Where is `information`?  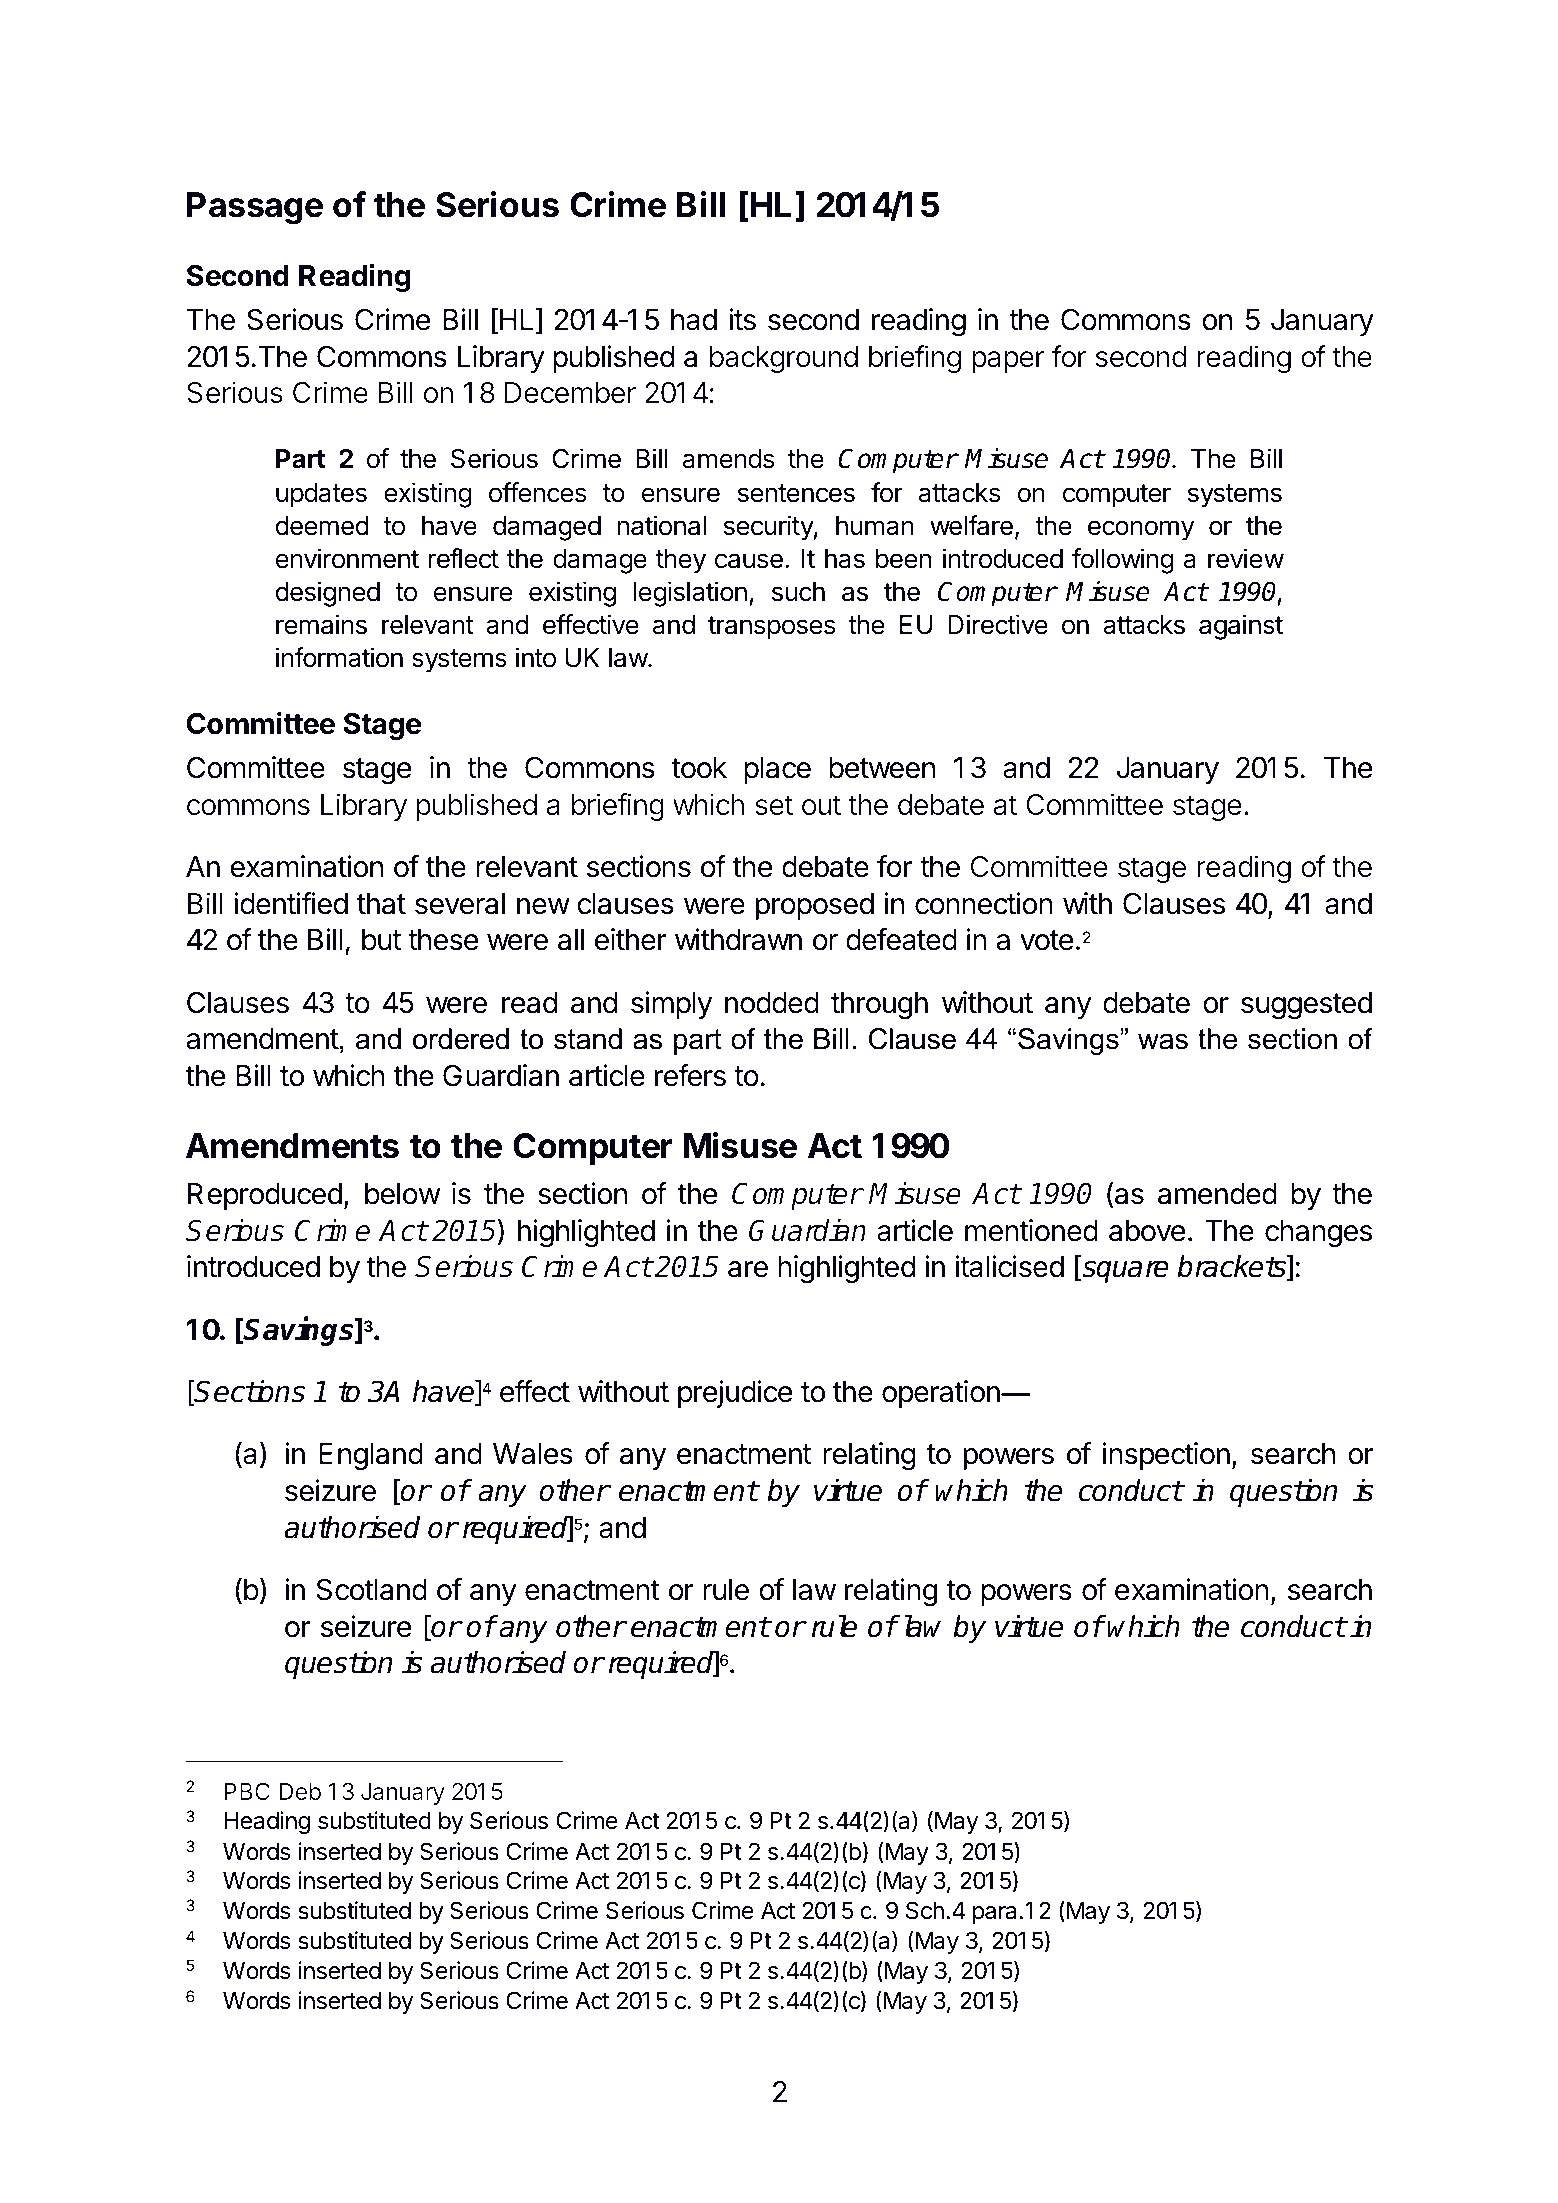
information is located at coordinates (339, 657).
